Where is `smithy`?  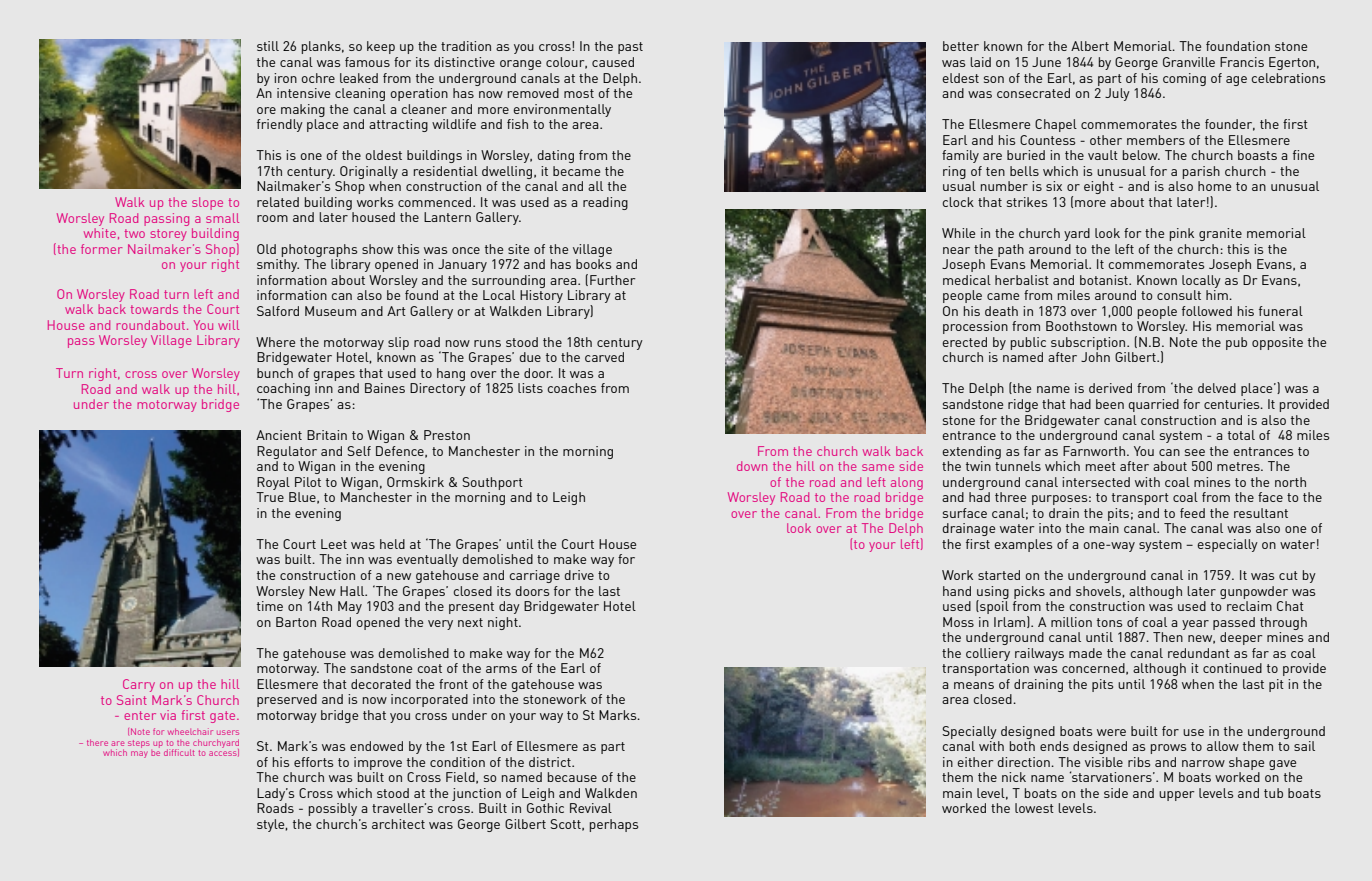 smithy is located at coordinates (278, 265).
